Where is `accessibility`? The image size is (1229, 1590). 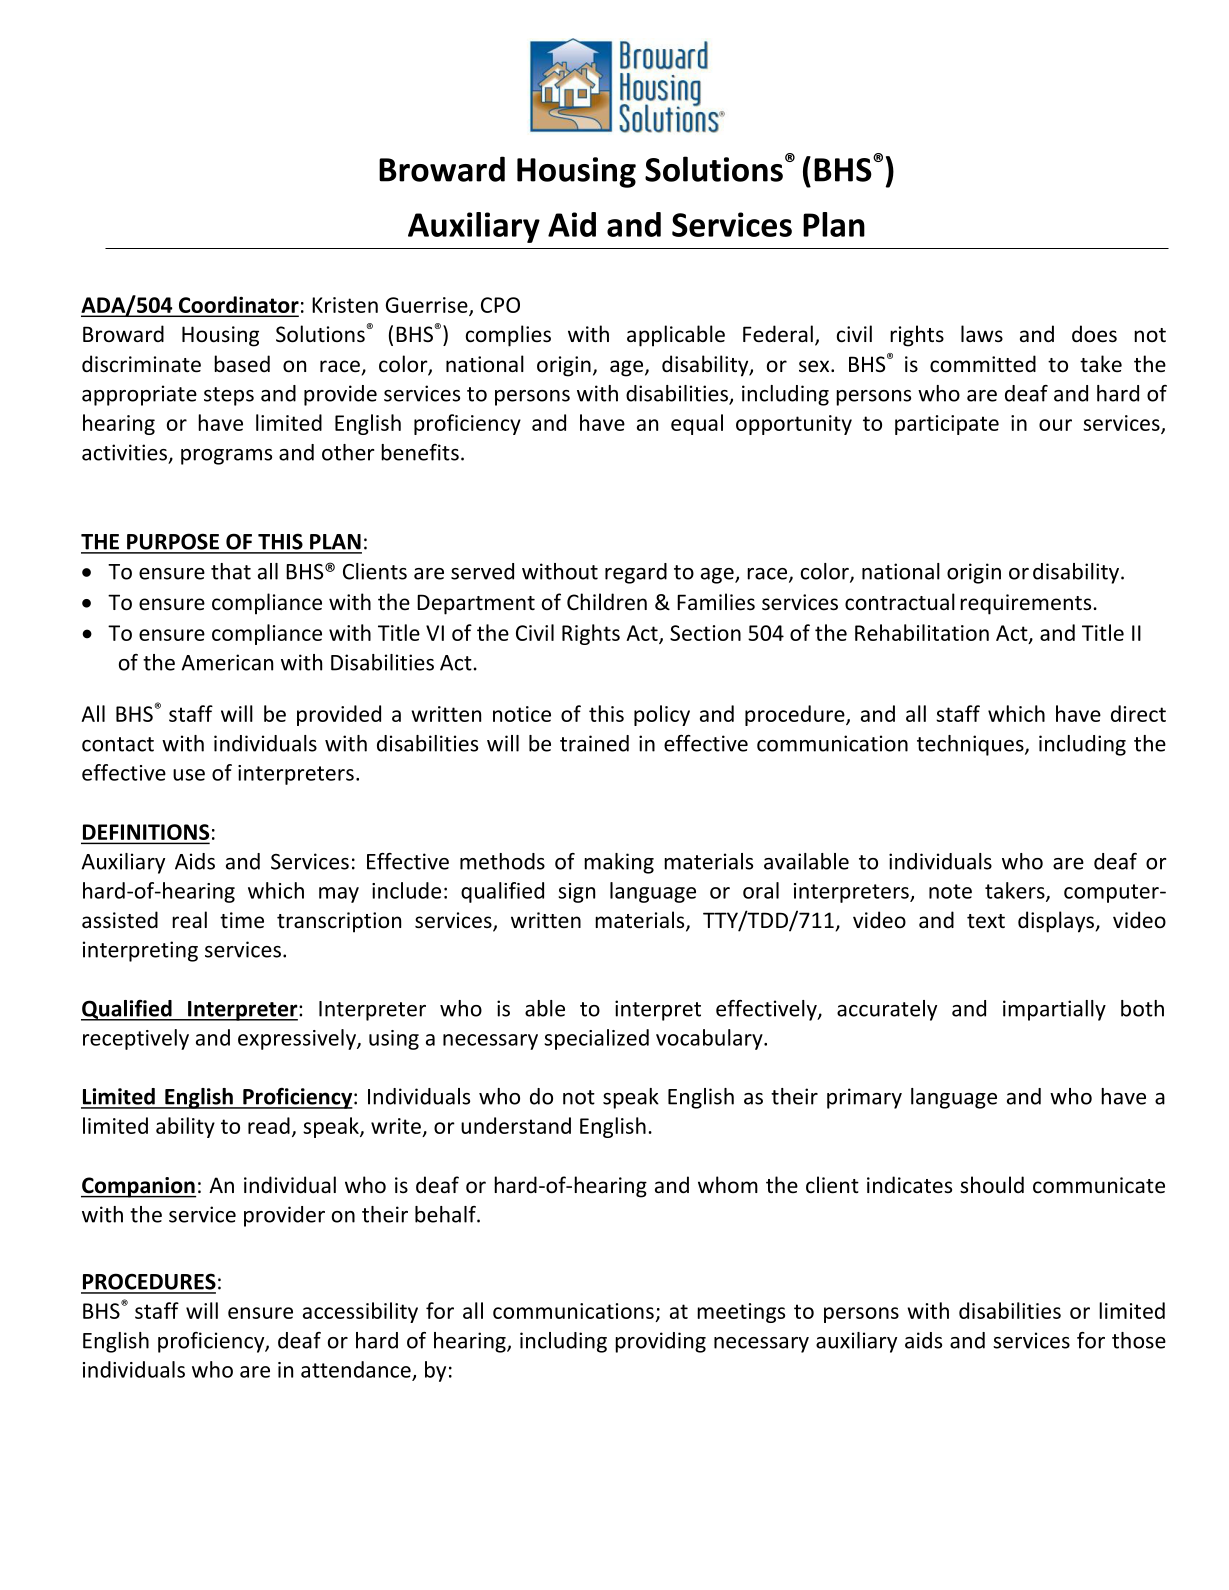
accessibility is located at coordinates (360, 1312).
